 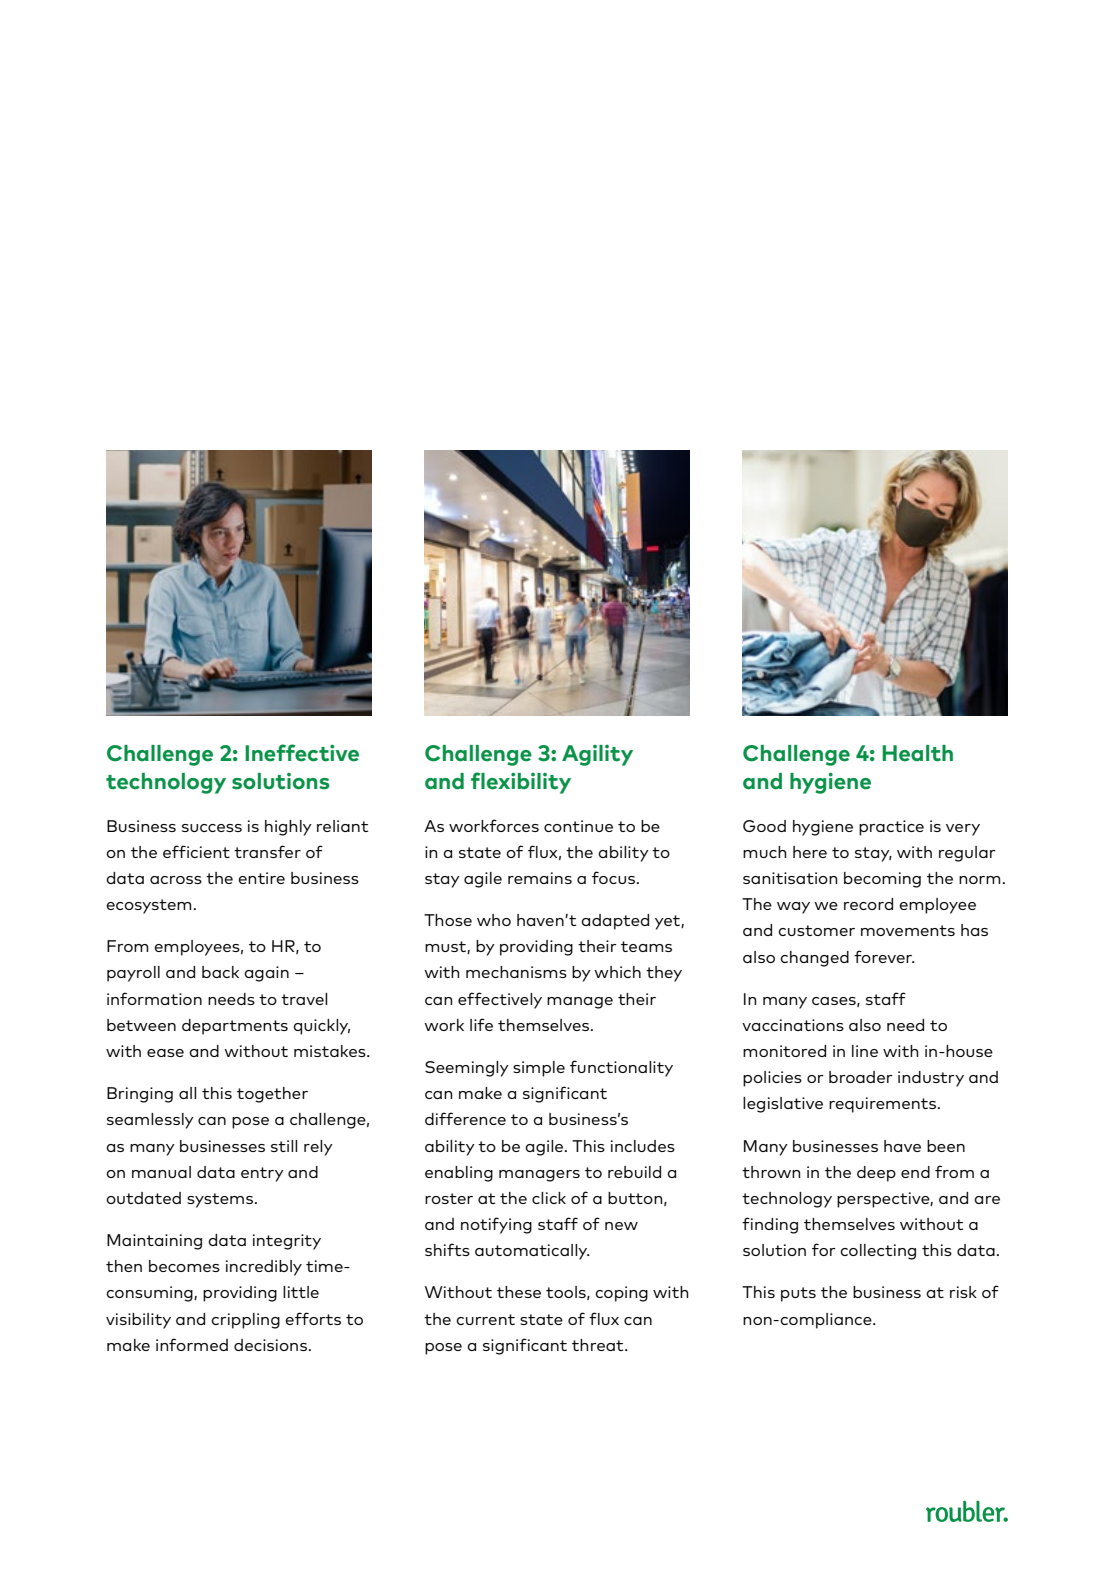 I want to click on click, so click(x=549, y=1198).
